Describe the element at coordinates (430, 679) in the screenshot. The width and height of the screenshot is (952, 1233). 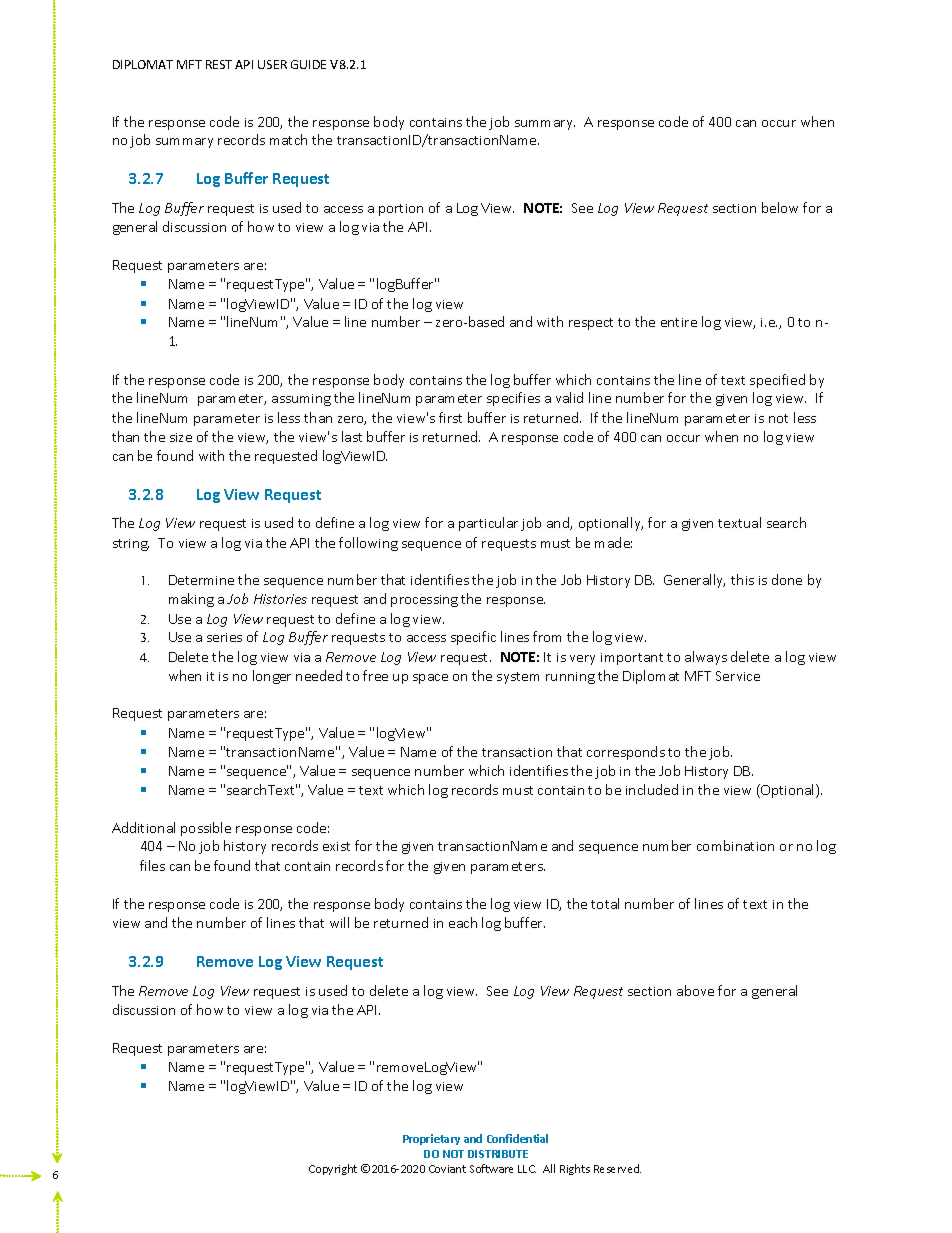
I see `space` at that location.
